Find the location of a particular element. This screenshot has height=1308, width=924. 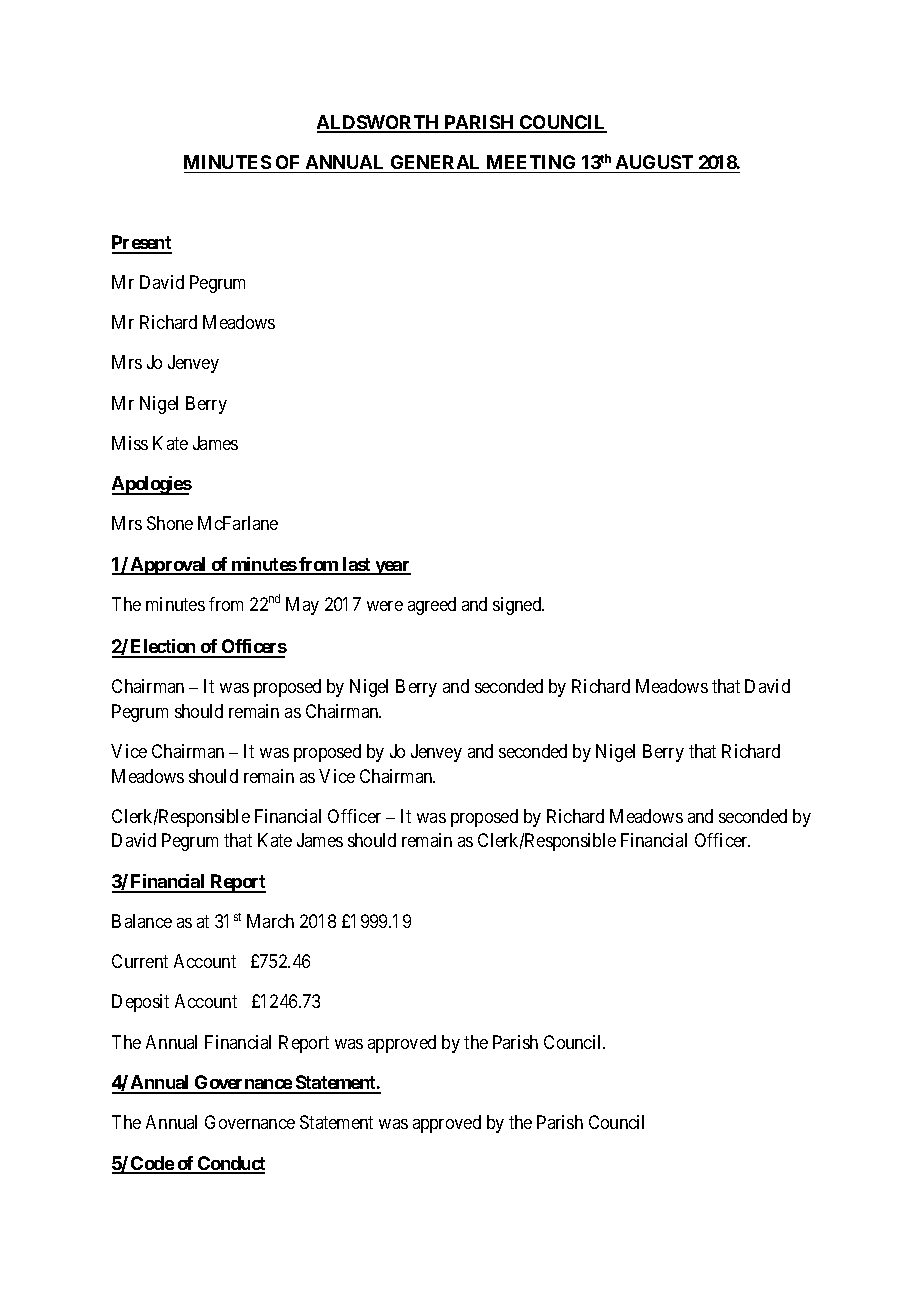

were is located at coordinates (385, 606).
